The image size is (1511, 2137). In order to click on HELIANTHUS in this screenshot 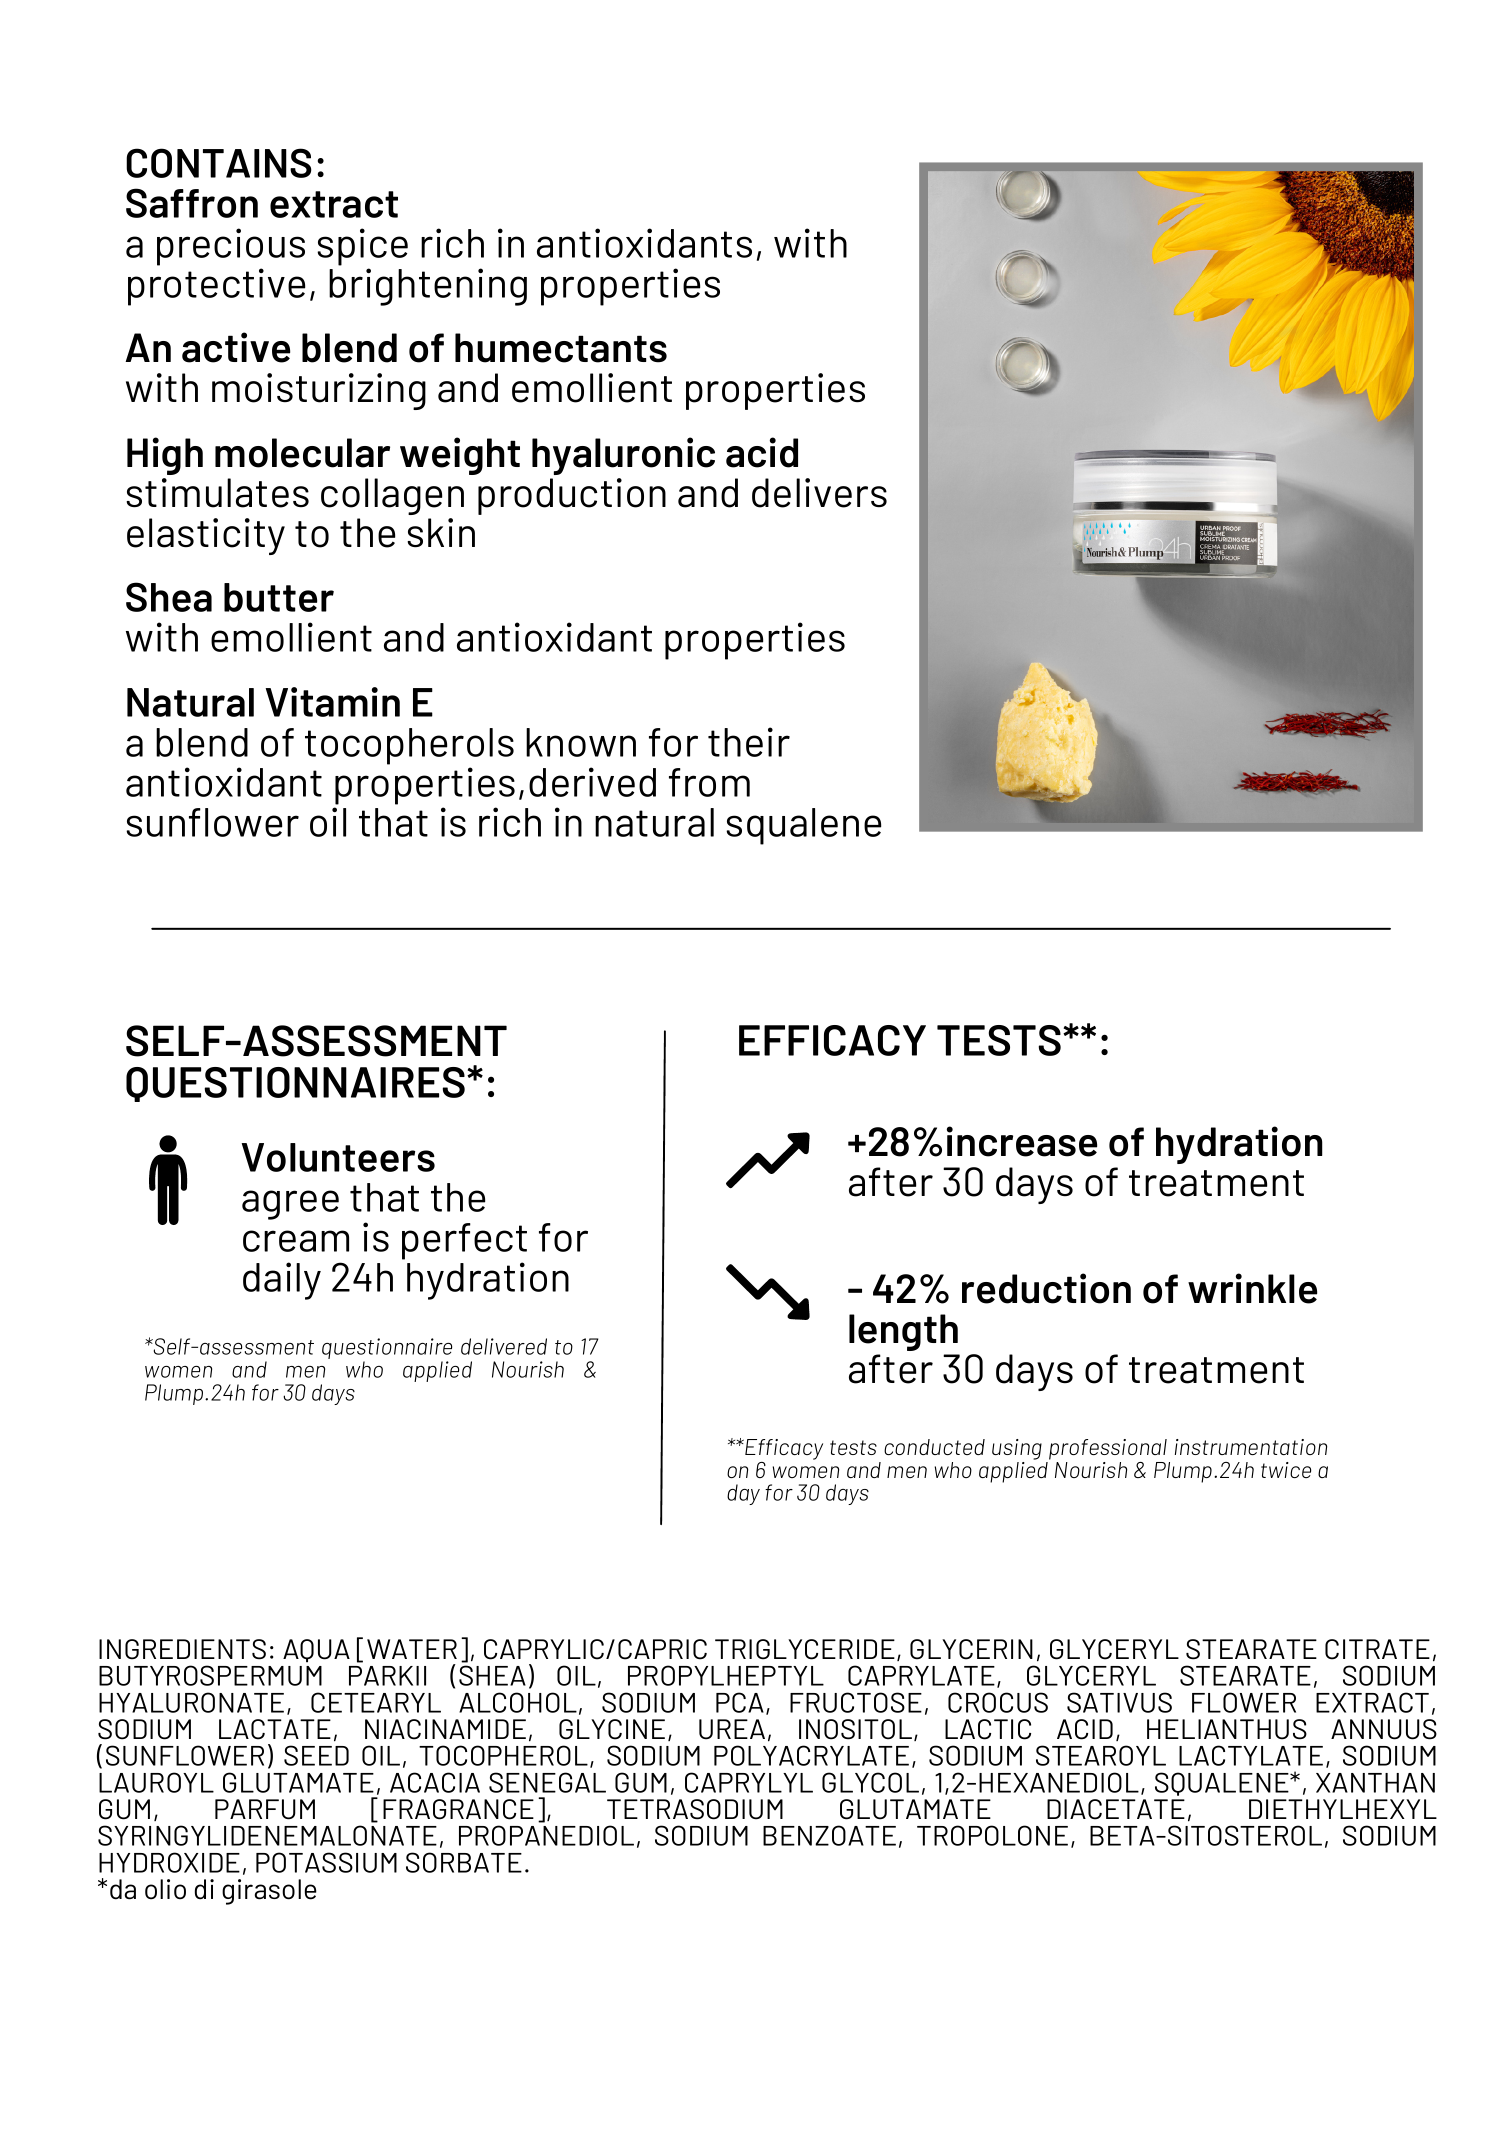, I will do `click(1227, 1729)`.
